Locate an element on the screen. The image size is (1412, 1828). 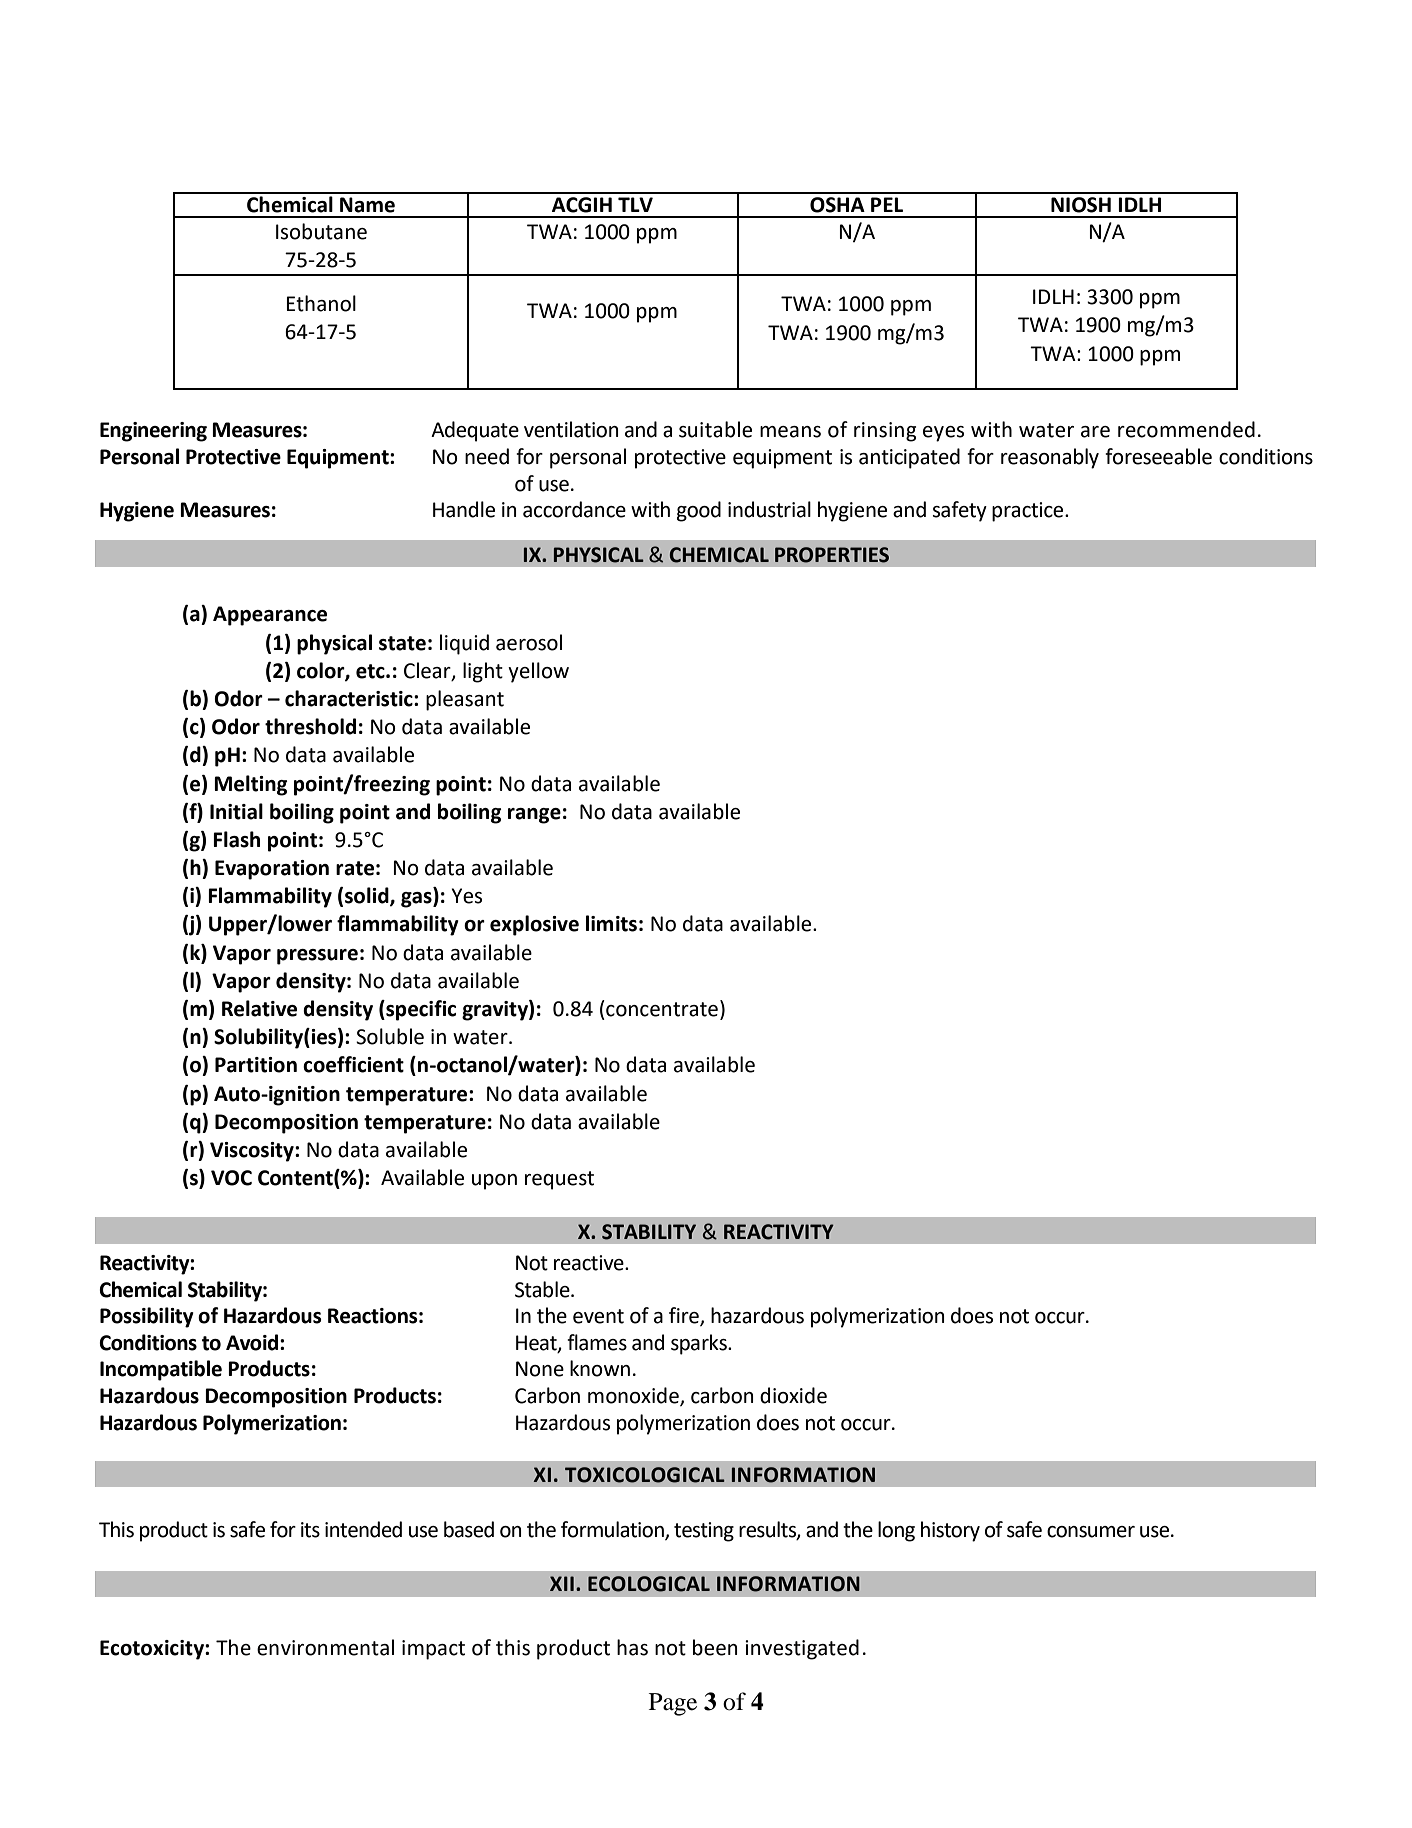
PEL is located at coordinates (887, 204).
